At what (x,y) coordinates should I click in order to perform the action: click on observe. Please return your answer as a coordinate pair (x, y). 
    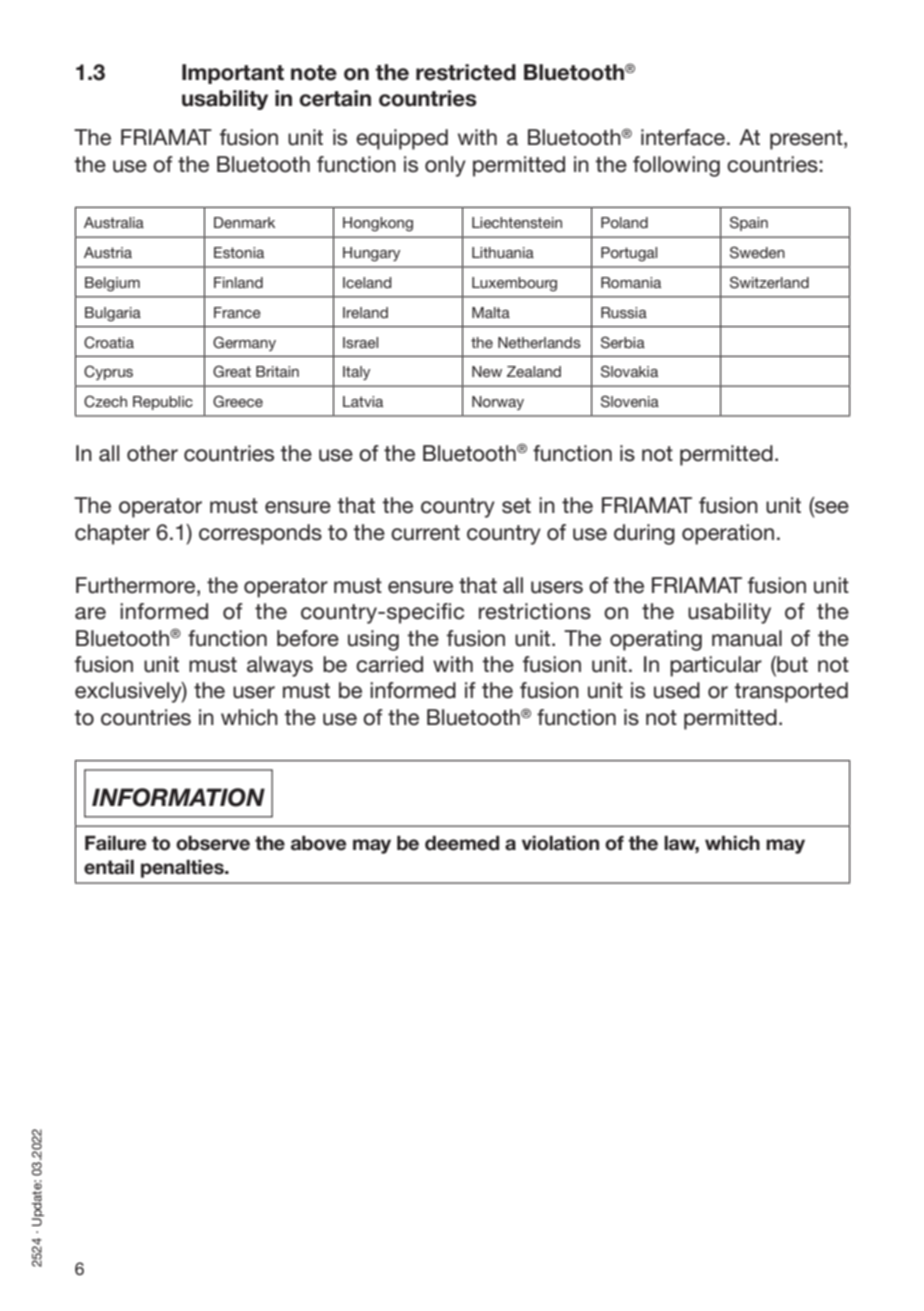
    Looking at the image, I should click on (213, 843).
